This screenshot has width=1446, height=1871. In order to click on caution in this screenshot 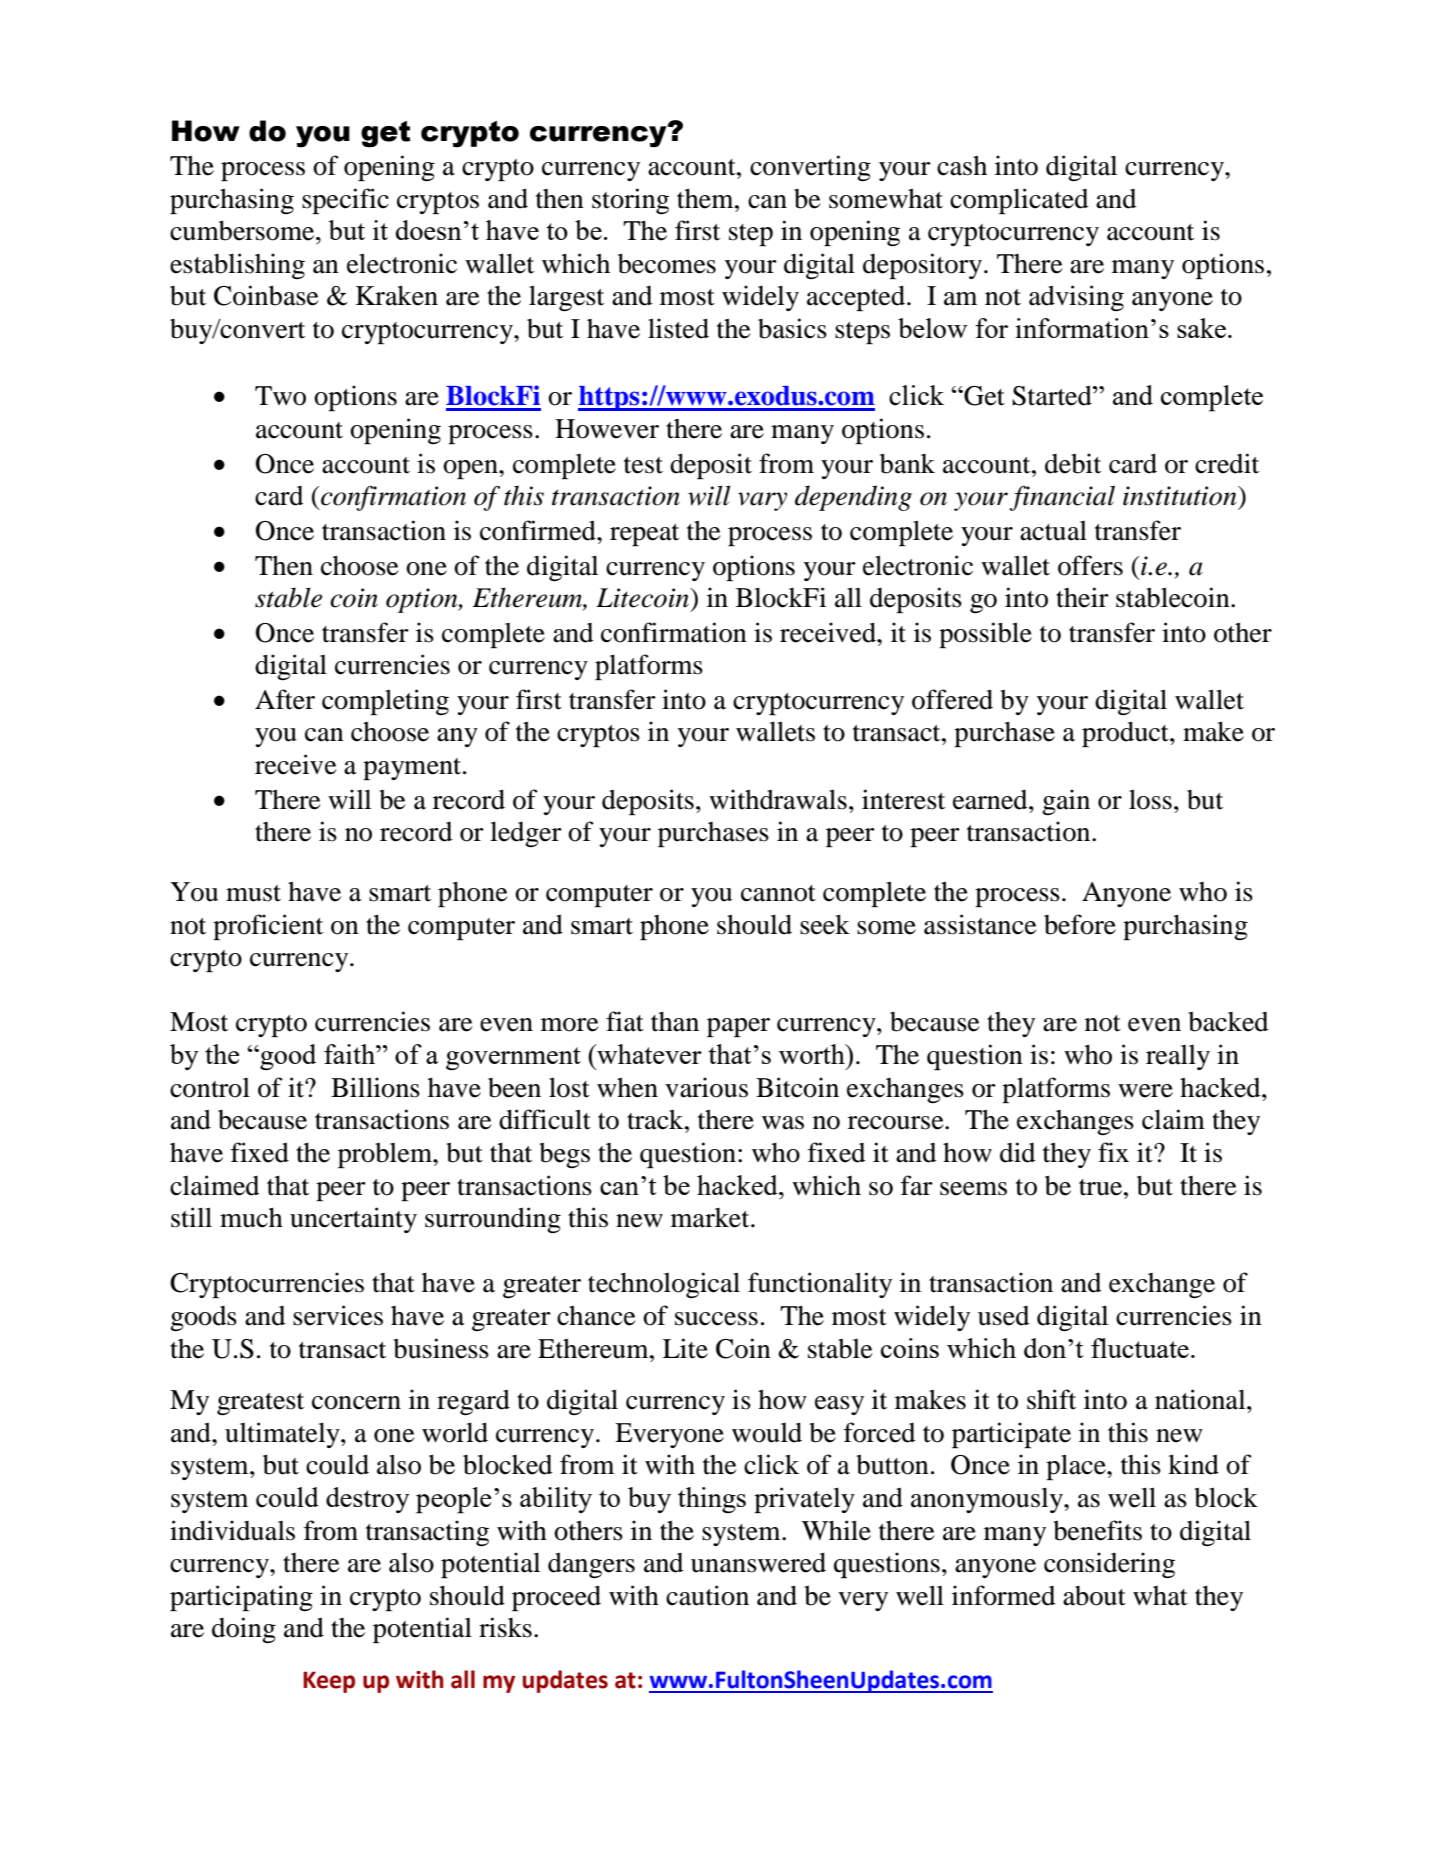, I will do `click(707, 1595)`.
